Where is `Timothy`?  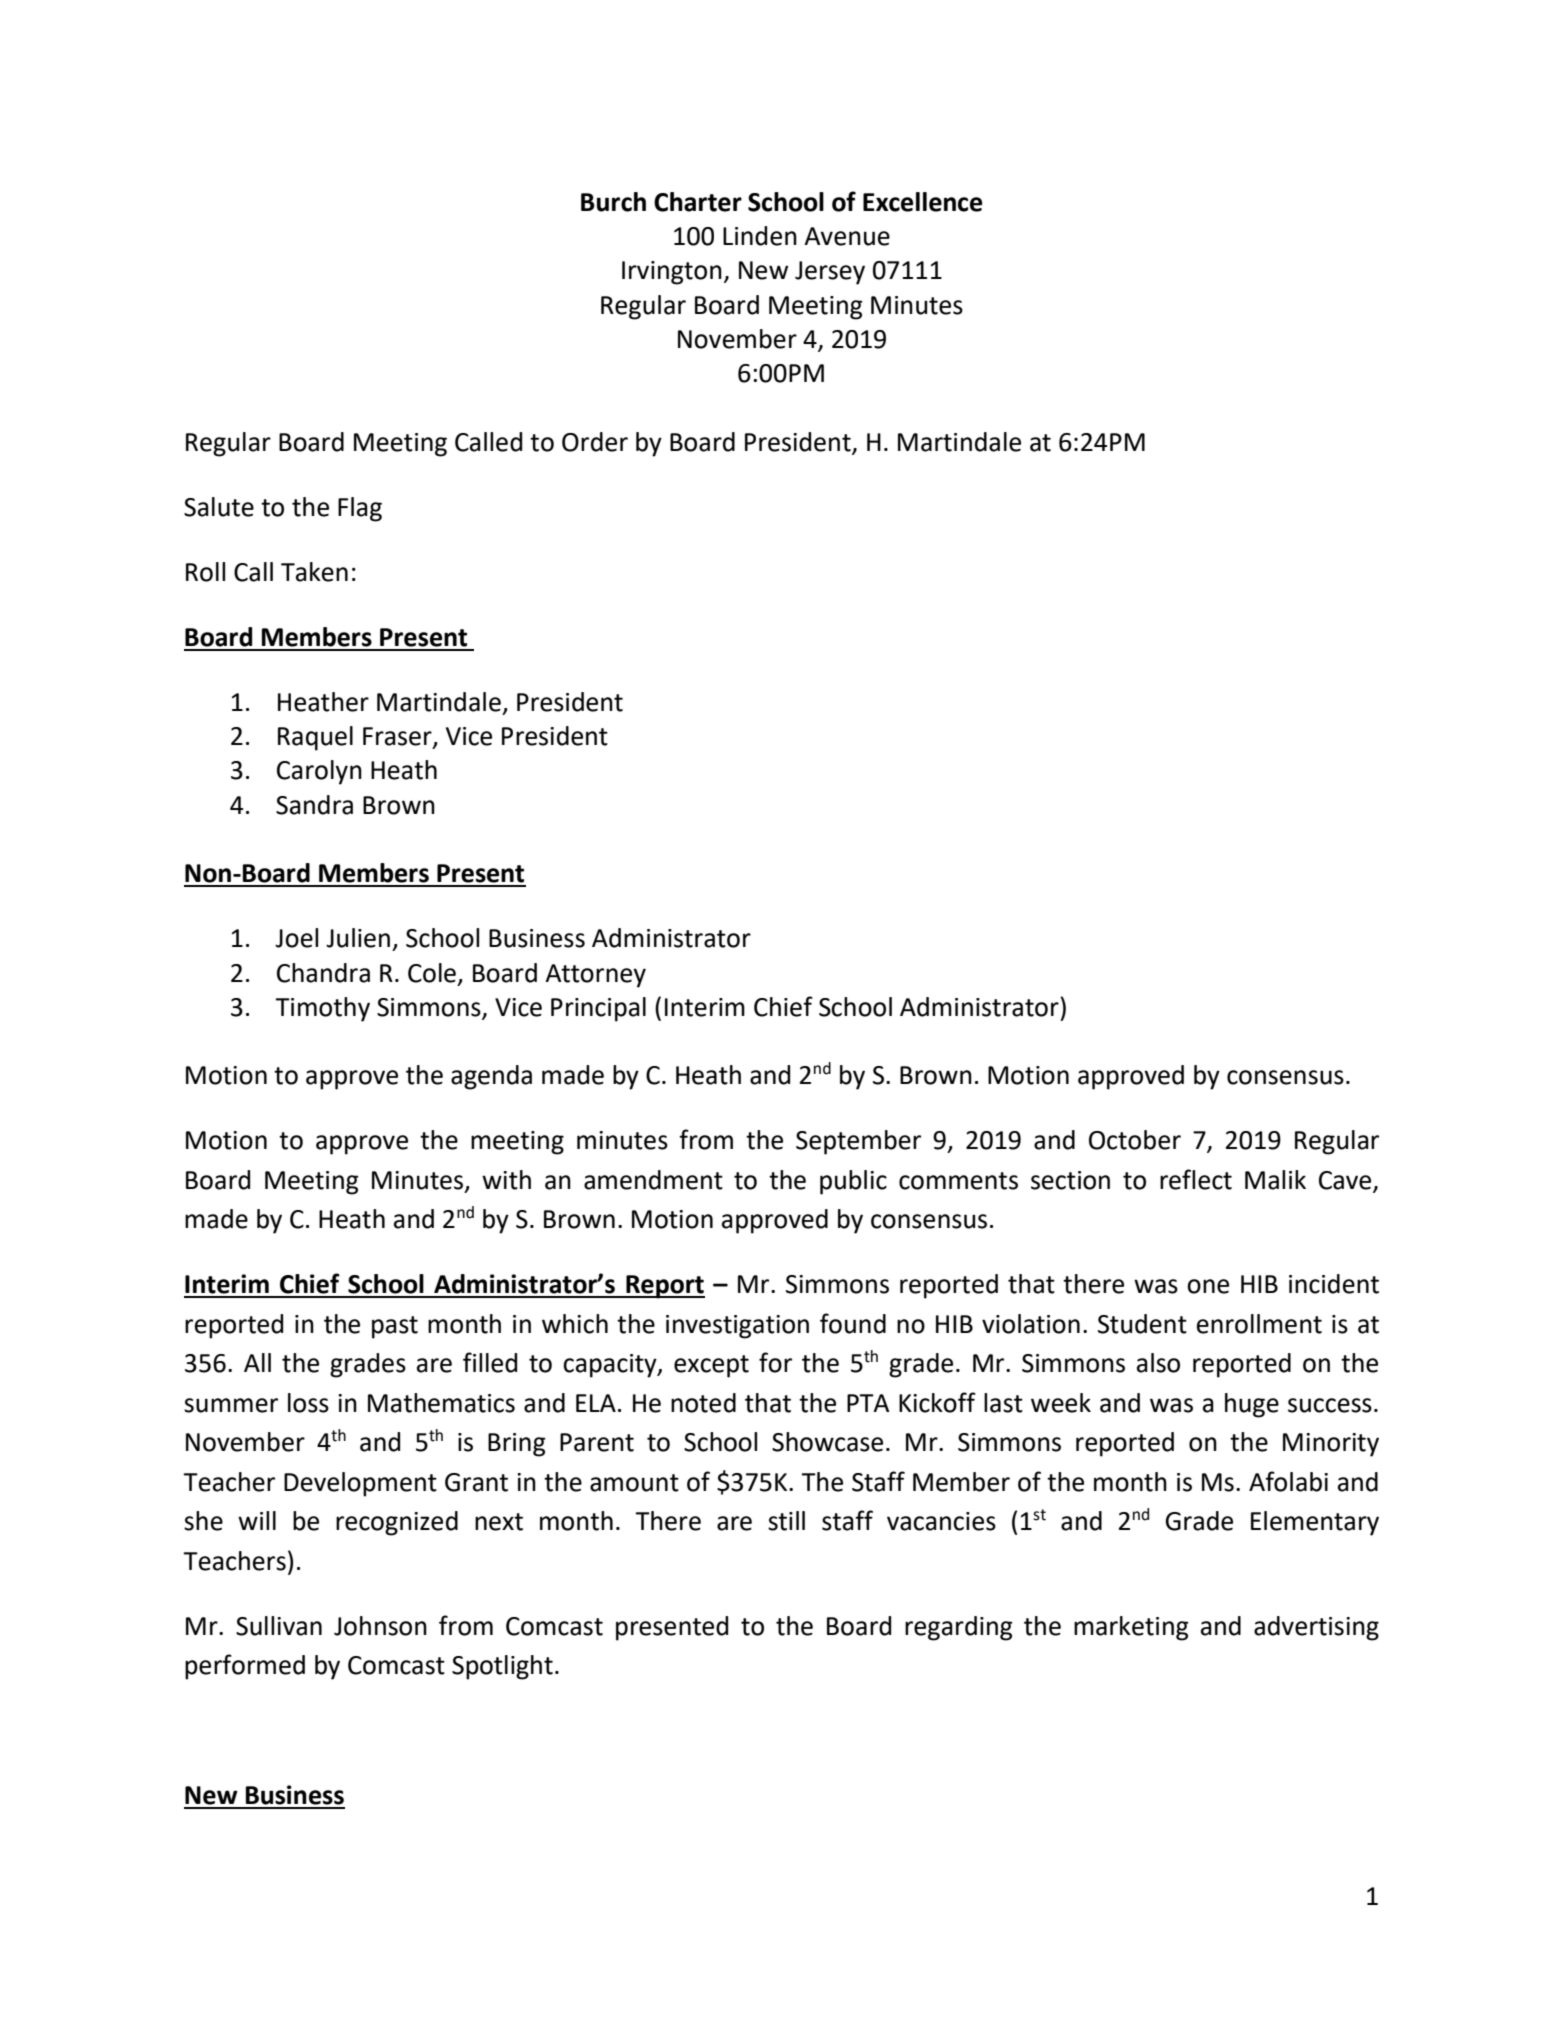
Timothy is located at coordinates (322, 1009).
